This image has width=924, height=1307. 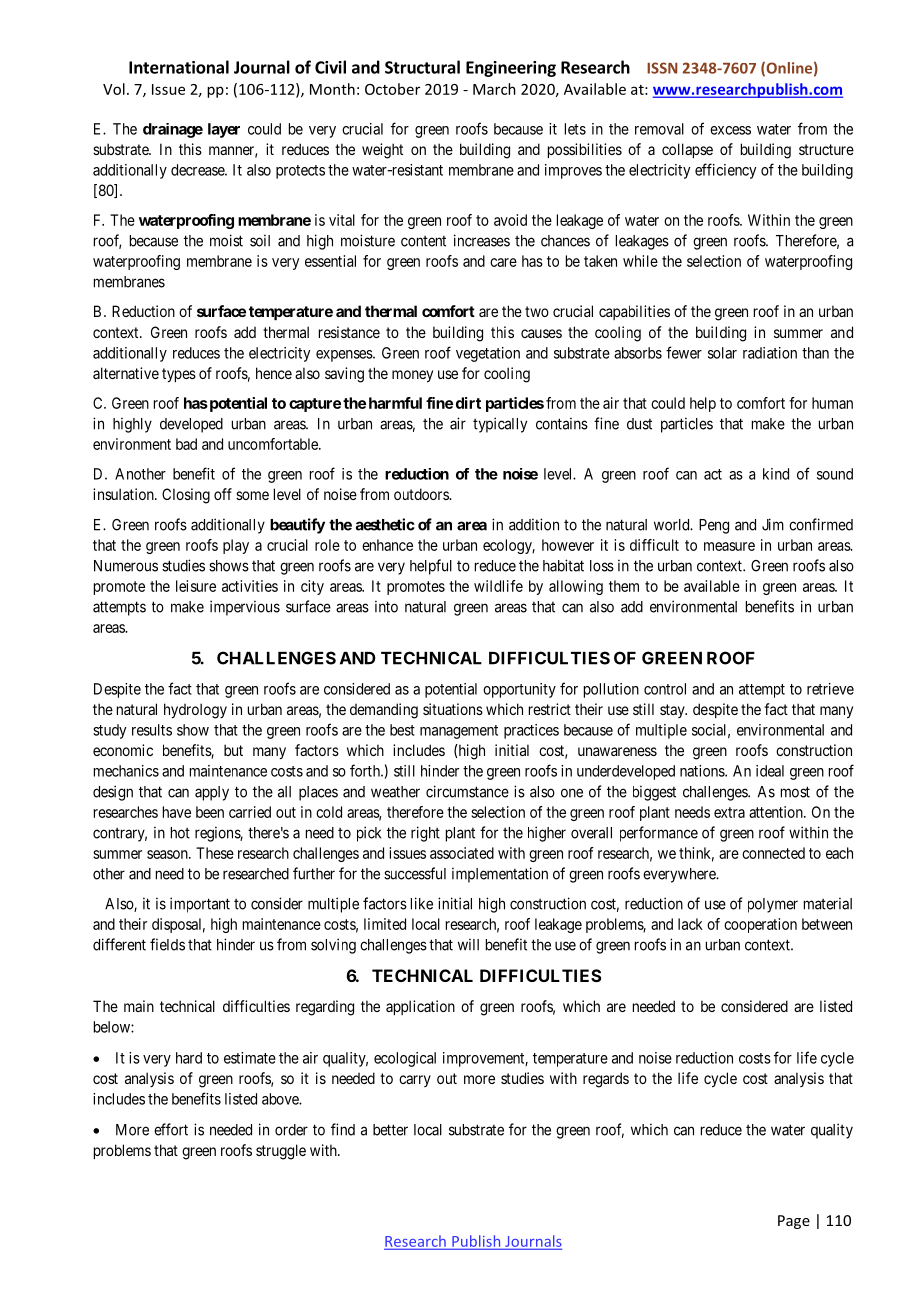 What do you see at coordinates (494, 89) in the image?
I see `March` at bounding box center [494, 89].
